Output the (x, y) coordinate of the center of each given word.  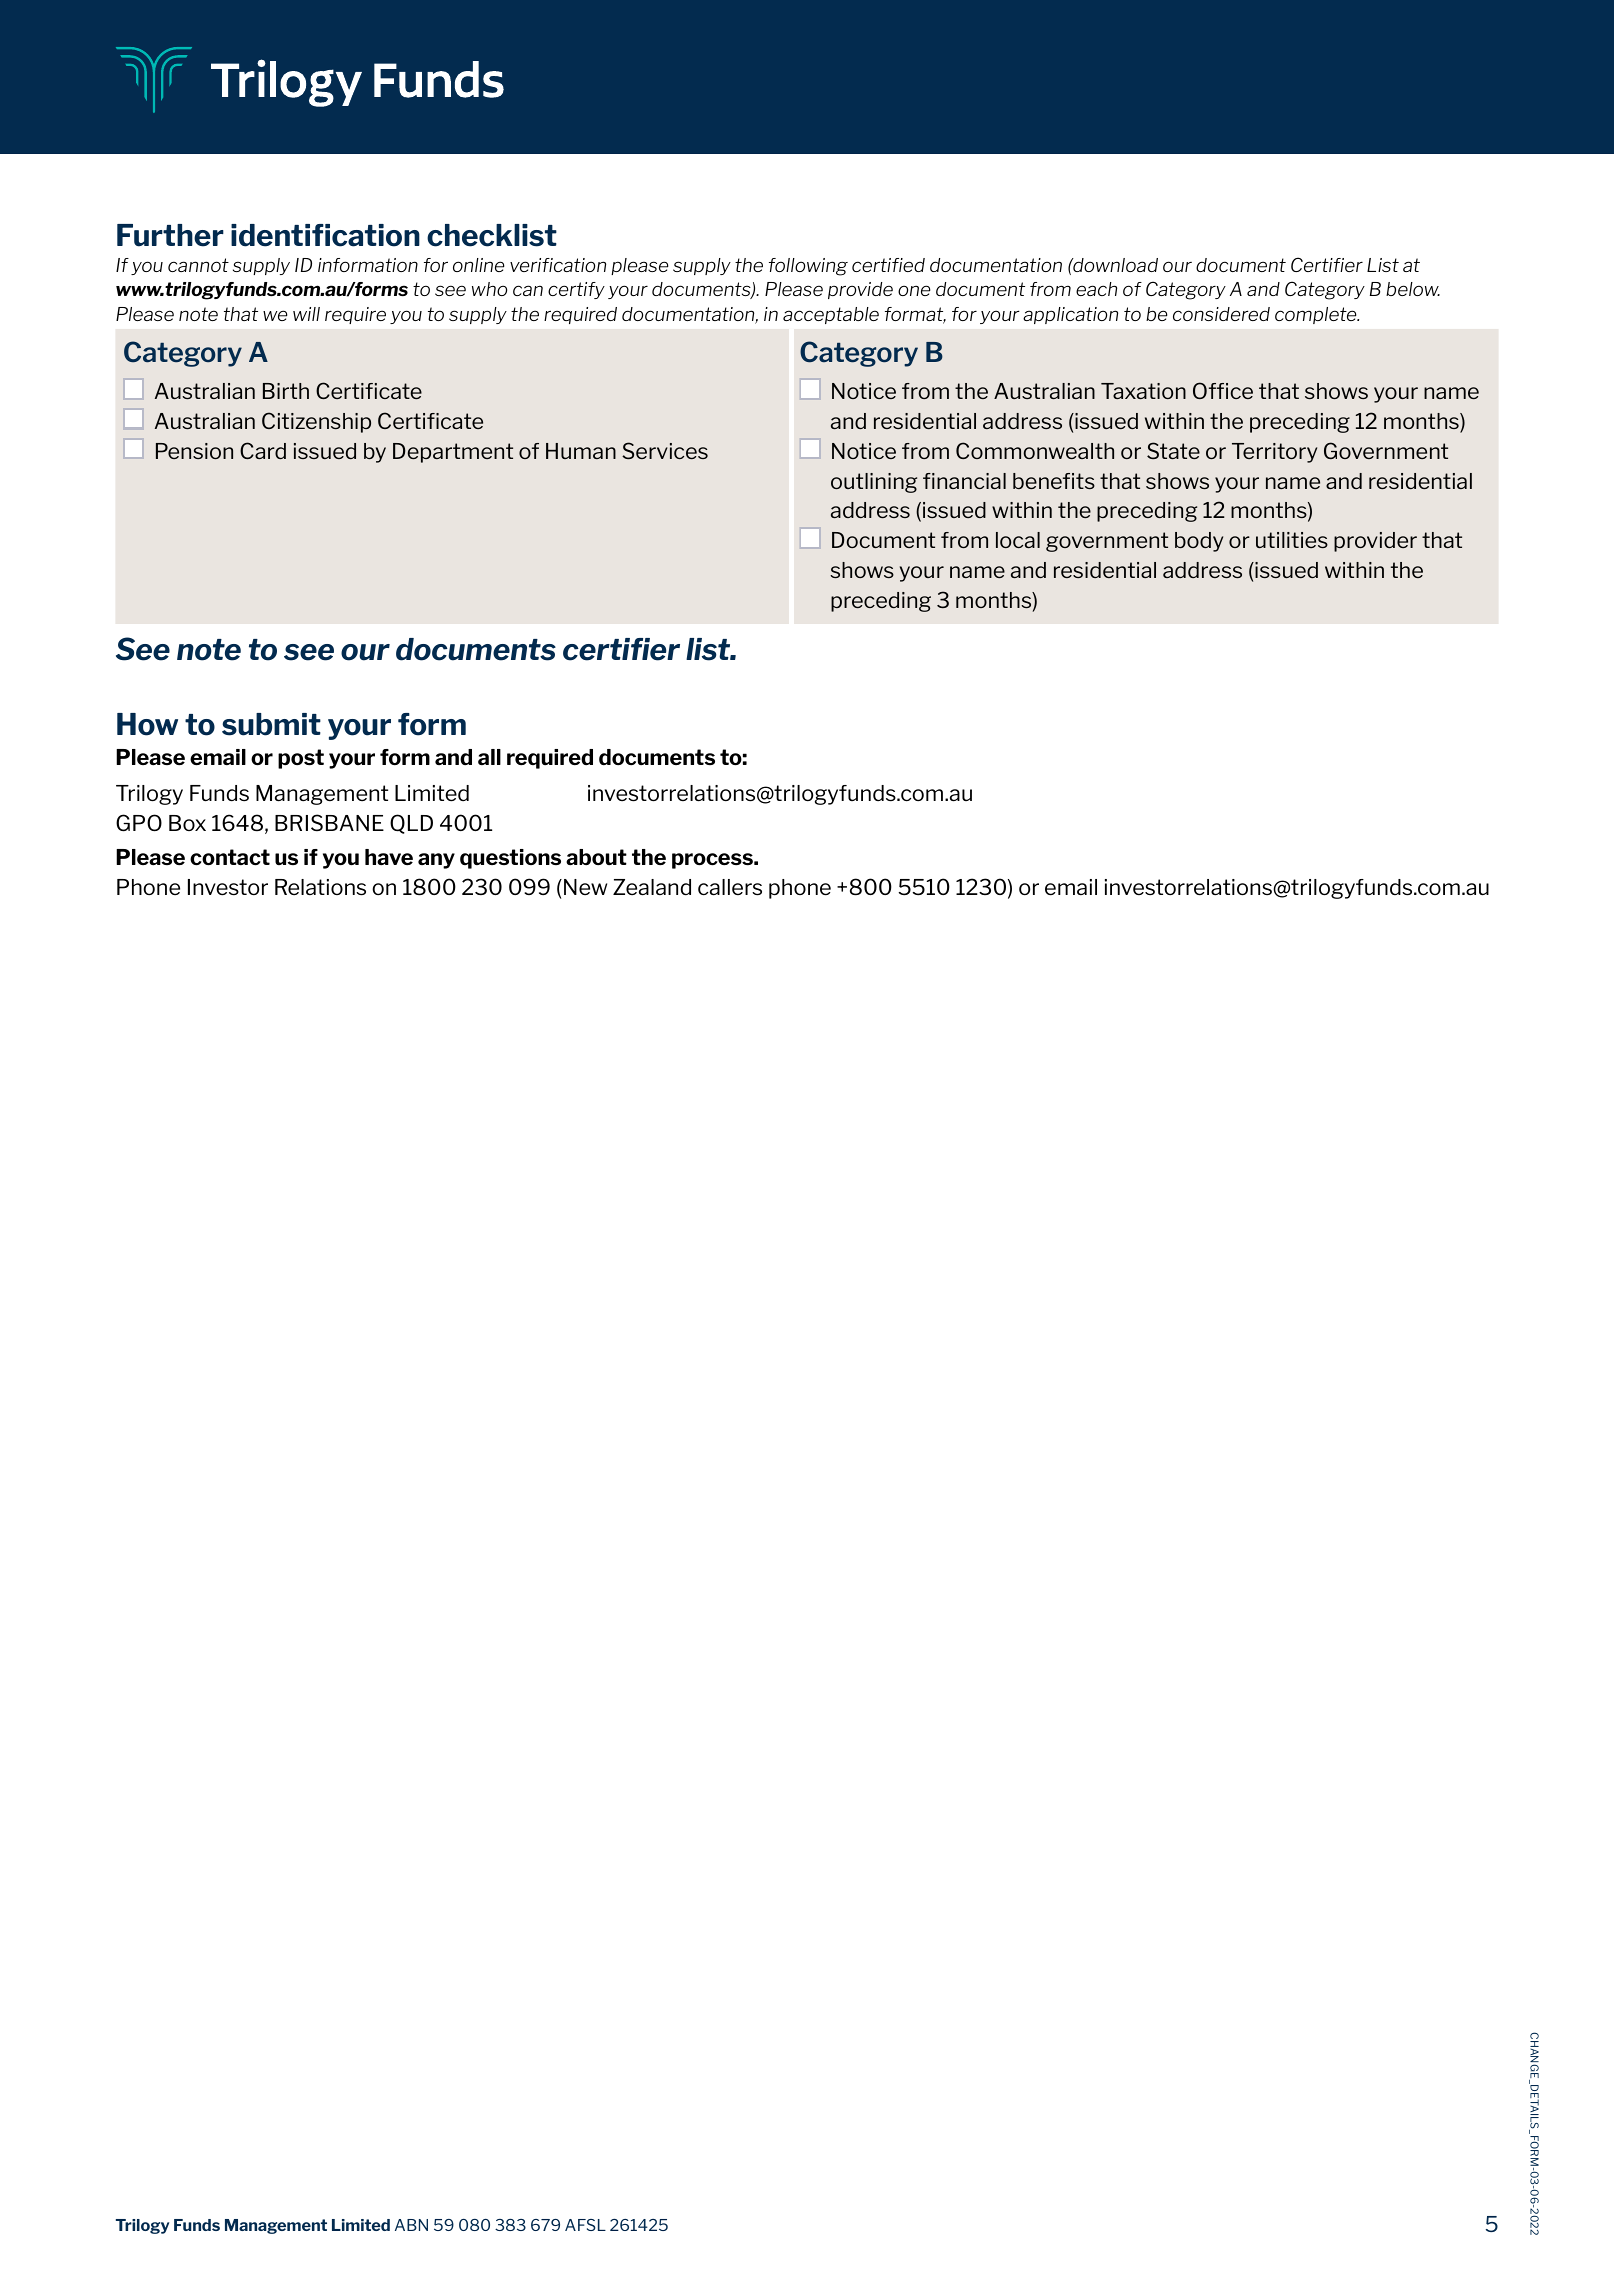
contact (230, 857)
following (808, 267)
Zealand (652, 887)
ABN (411, 2225)
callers (730, 887)
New (585, 887)
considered (1221, 314)
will (306, 314)
